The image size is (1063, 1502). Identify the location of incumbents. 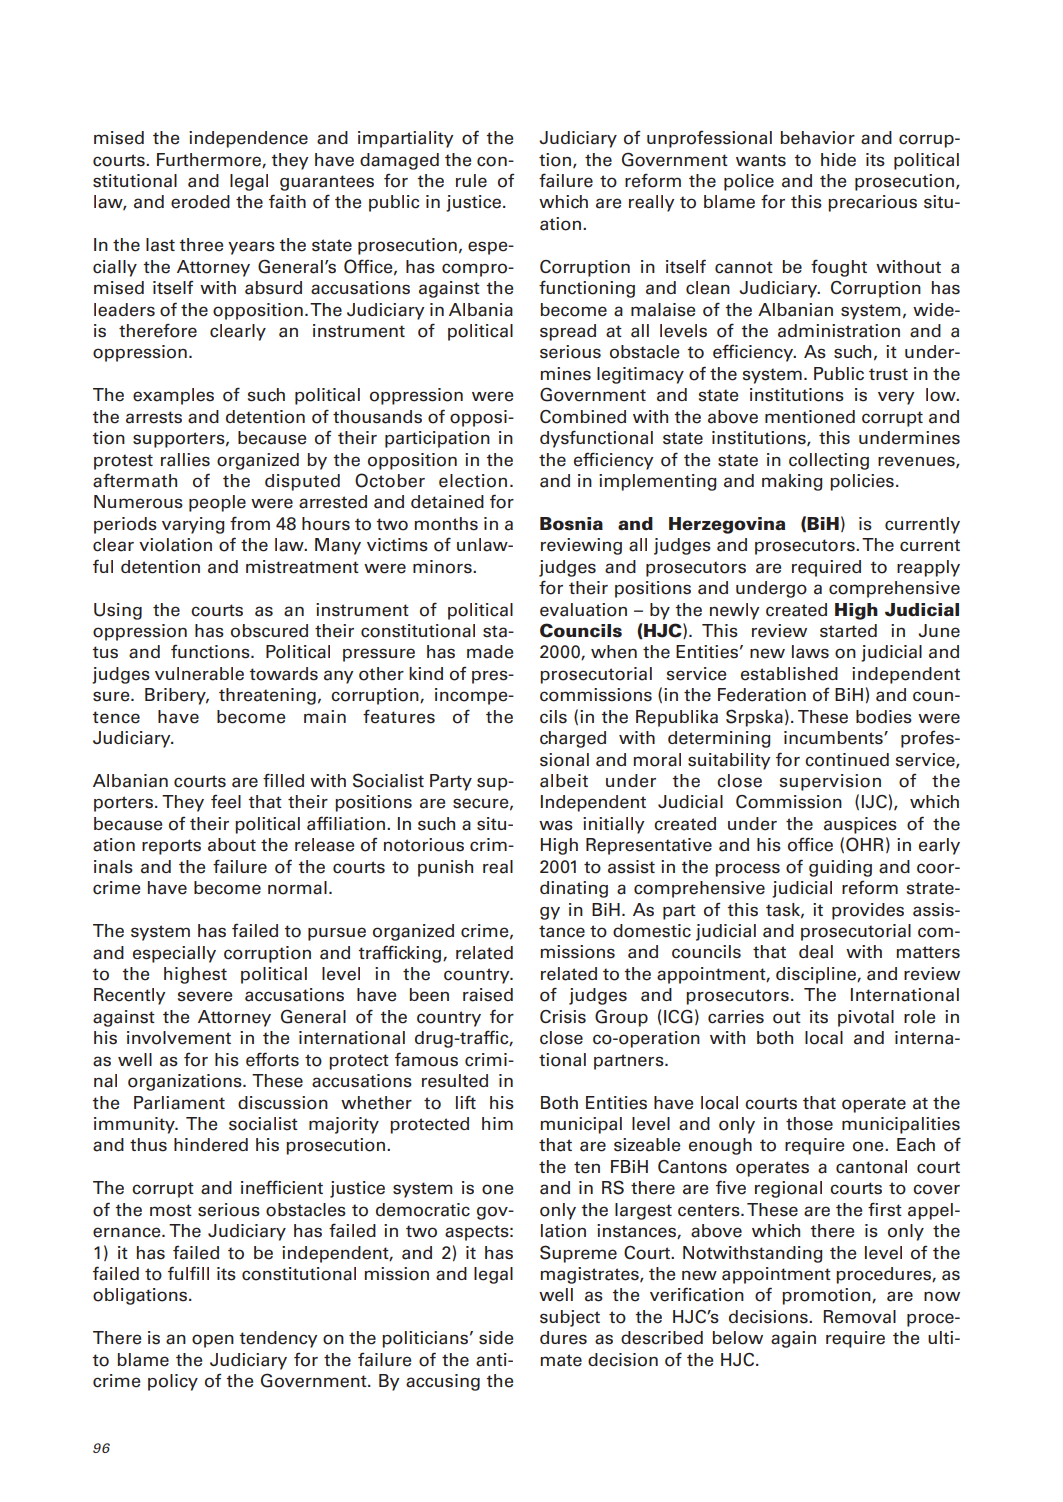
(834, 738).
